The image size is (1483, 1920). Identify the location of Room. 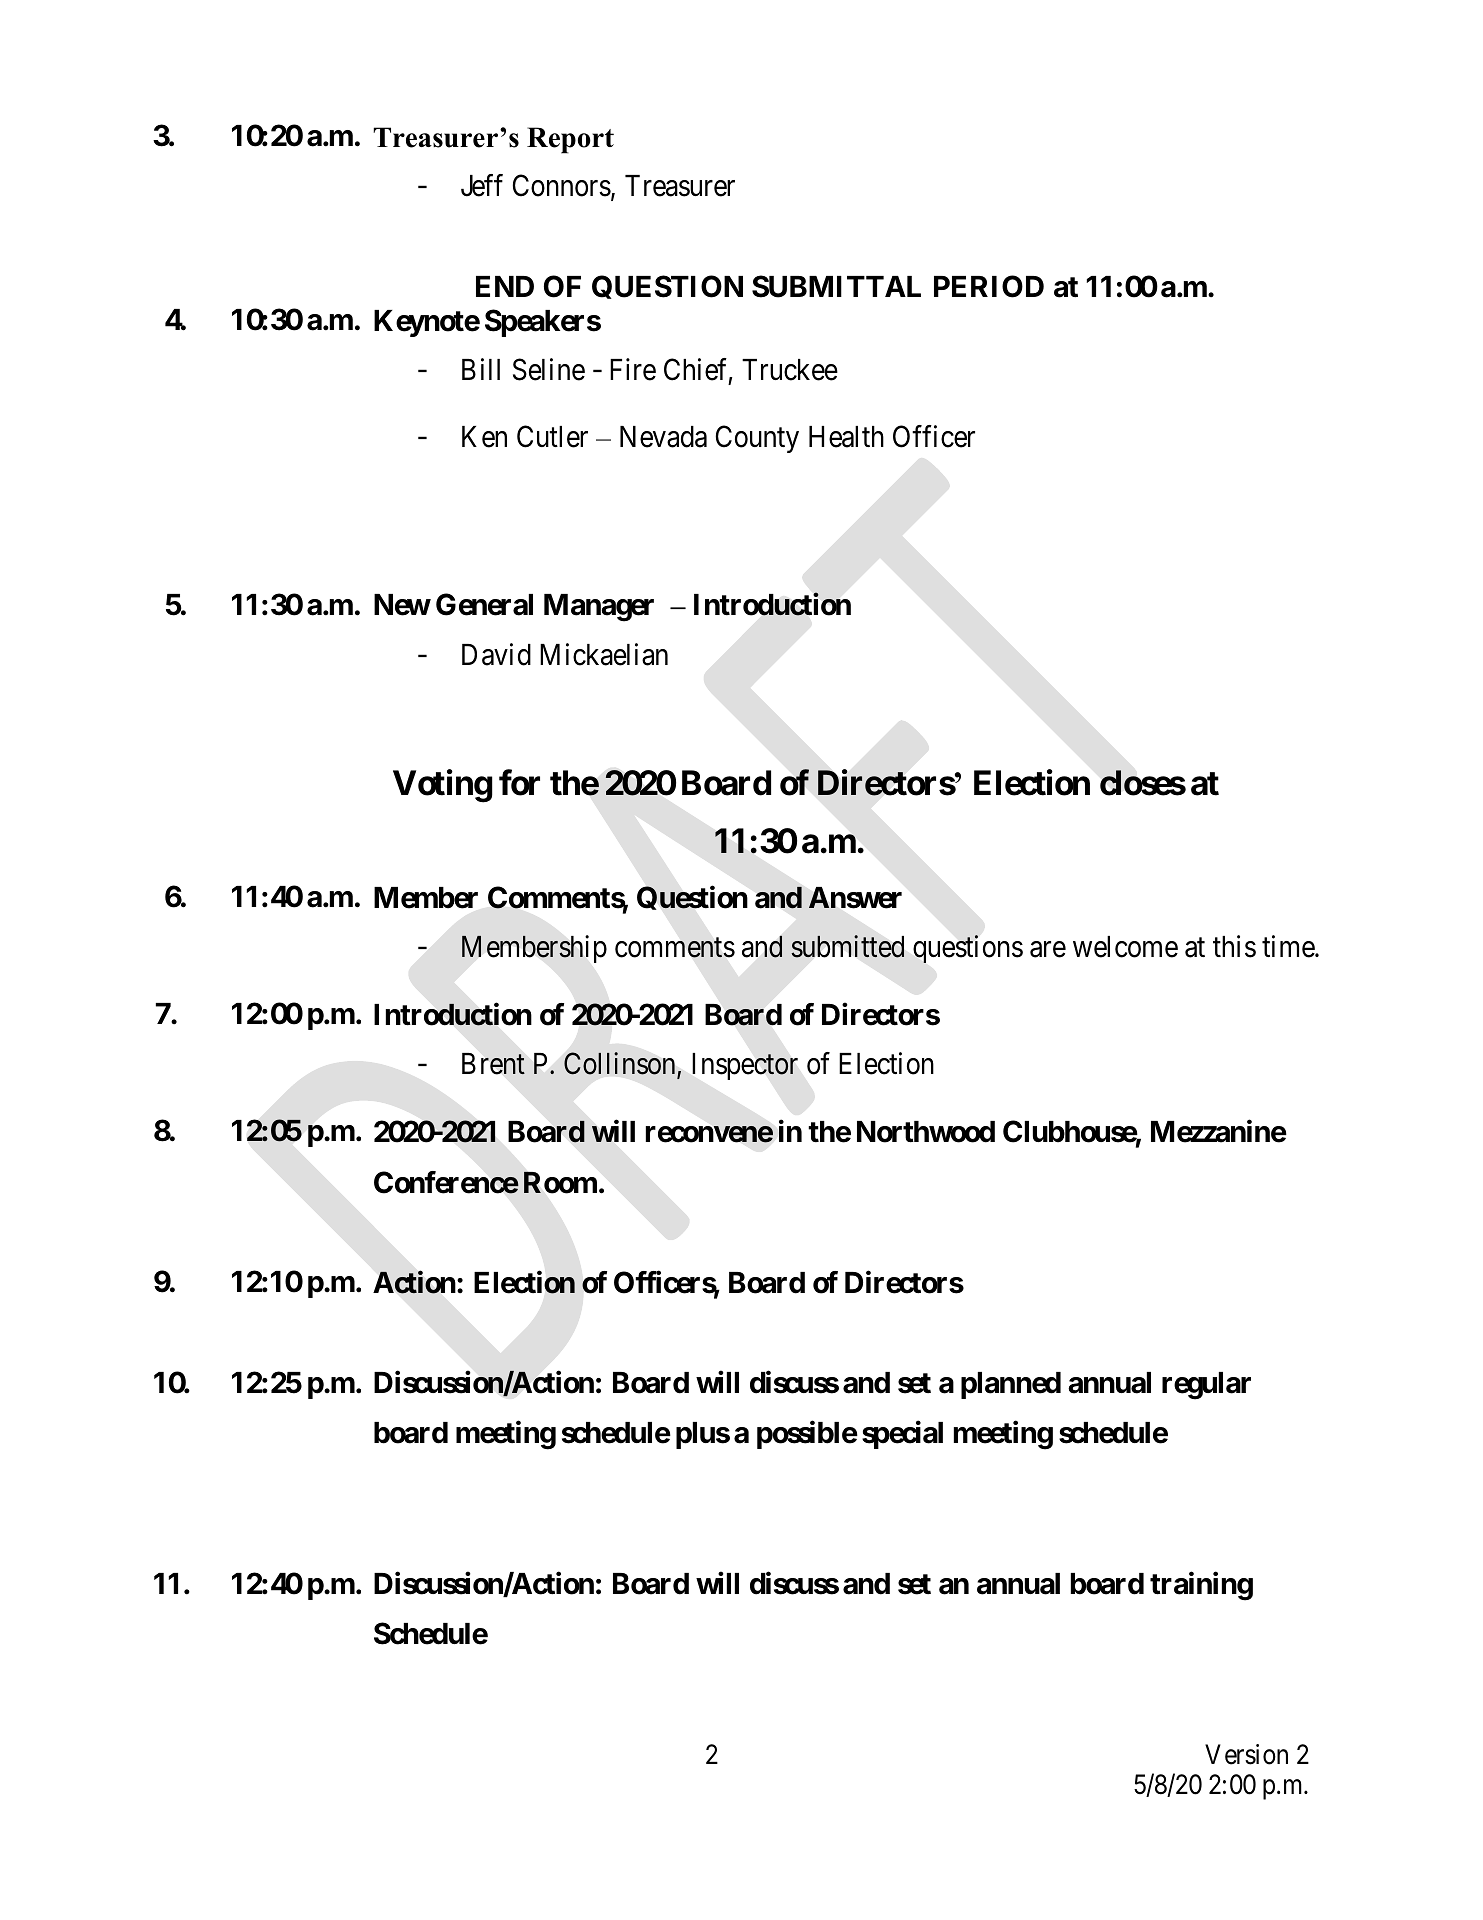
(560, 1182).
